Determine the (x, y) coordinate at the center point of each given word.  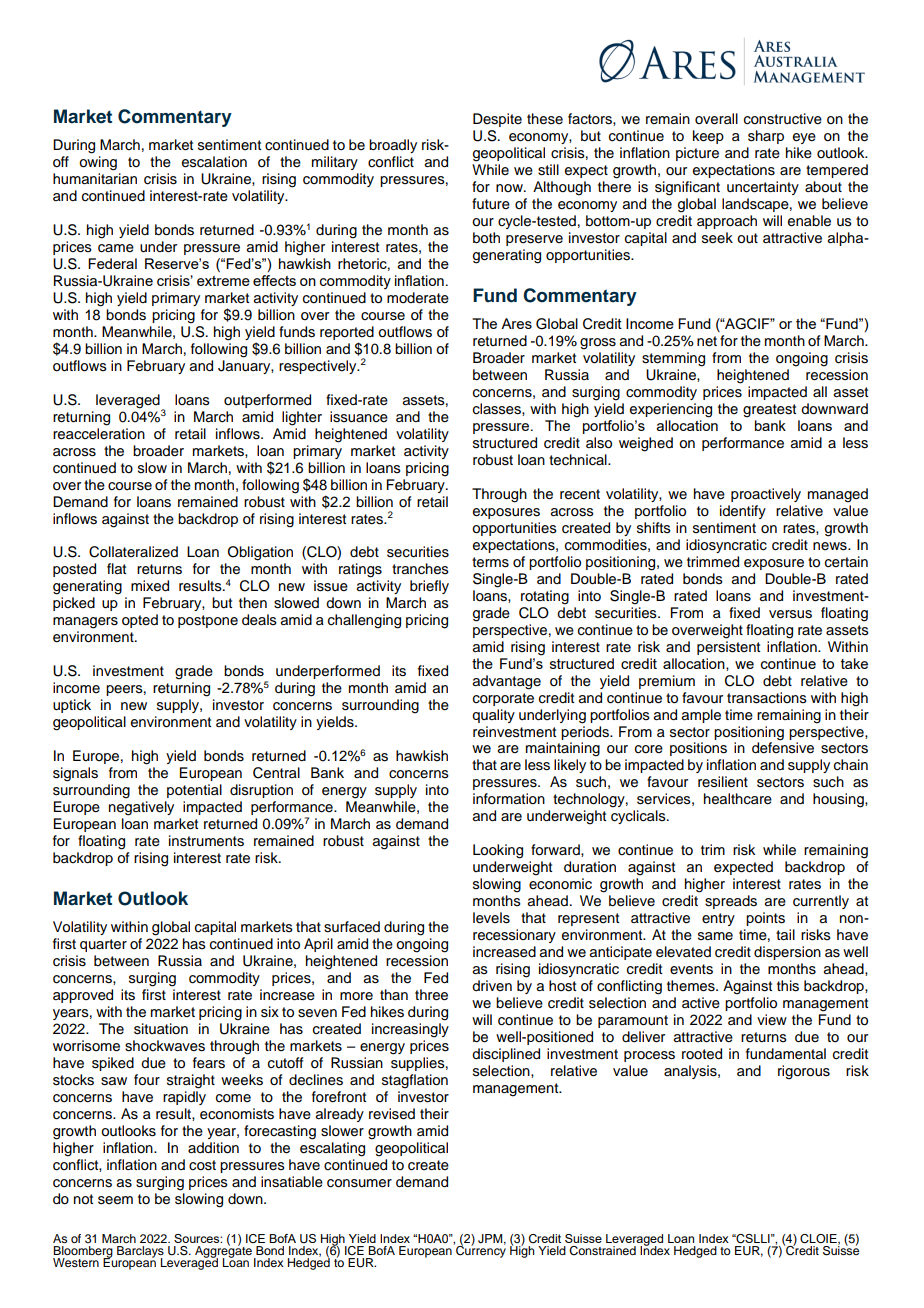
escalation (214, 162)
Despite (497, 120)
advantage (507, 682)
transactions (767, 698)
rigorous (804, 1072)
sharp (766, 137)
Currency (480, 1250)
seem (115, 1200)
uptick (72, 706)
